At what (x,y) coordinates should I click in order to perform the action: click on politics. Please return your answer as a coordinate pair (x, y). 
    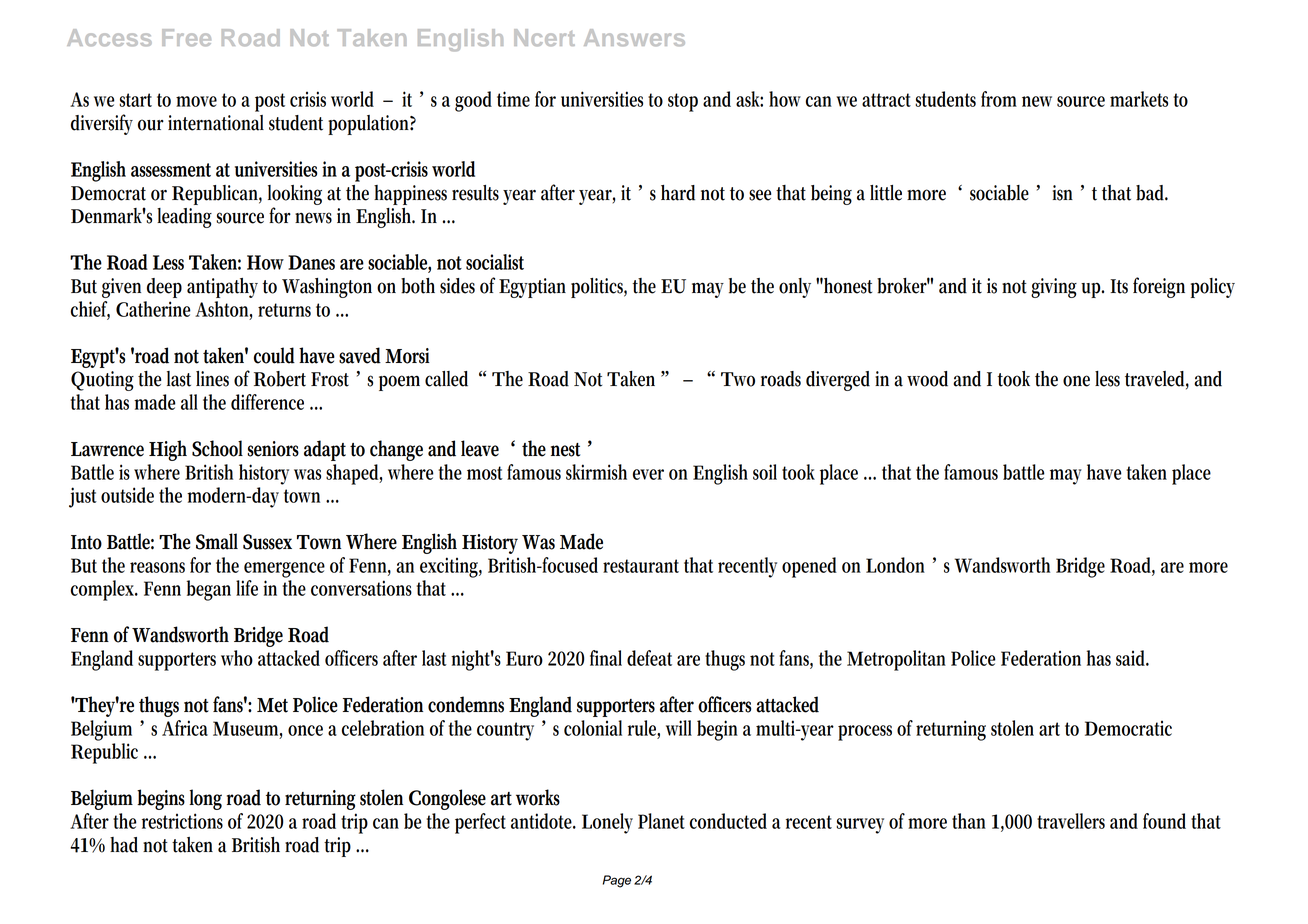
    Looking at the image, I should click on (599, 288).
